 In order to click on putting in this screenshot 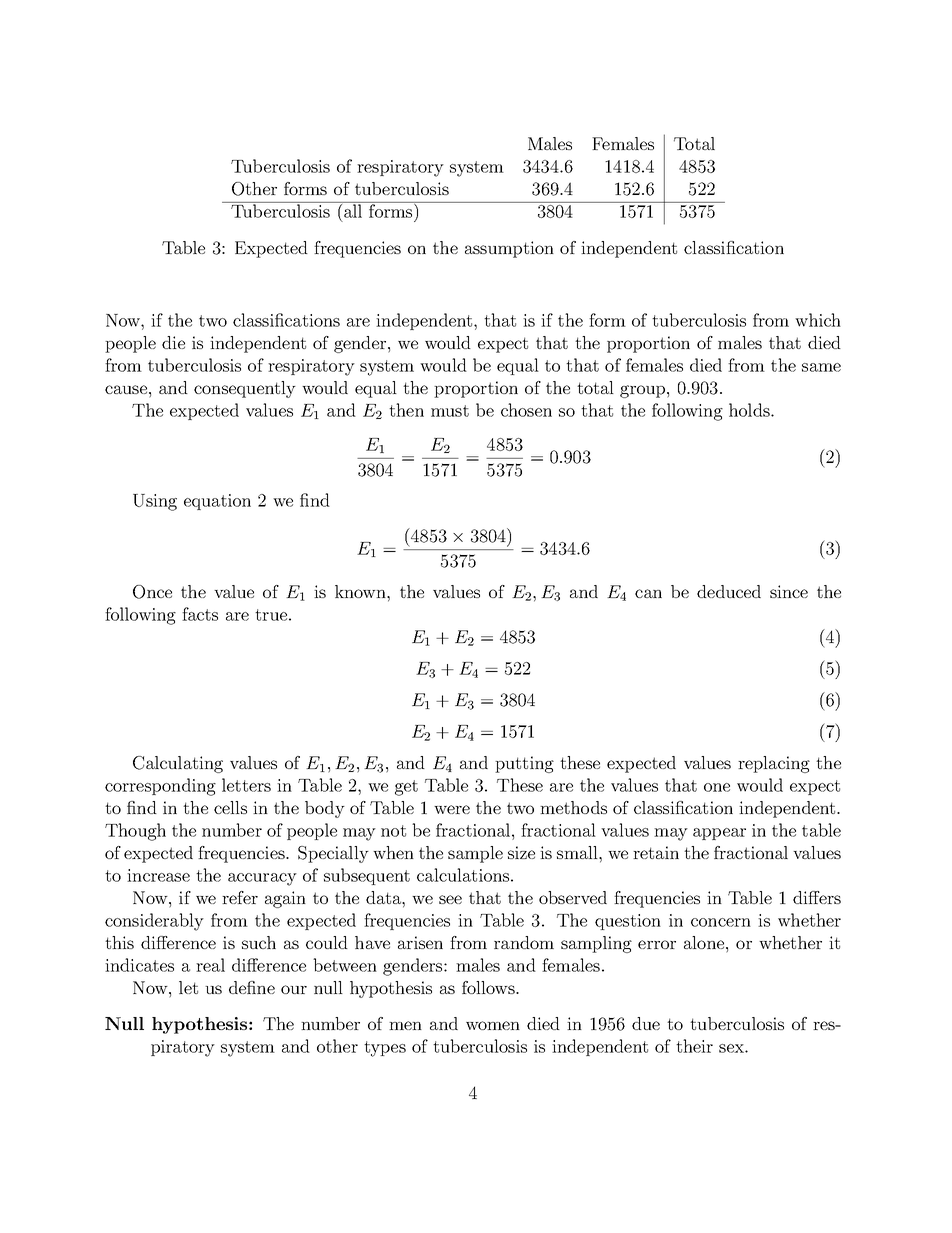, I will do `click(524, 764)`.
